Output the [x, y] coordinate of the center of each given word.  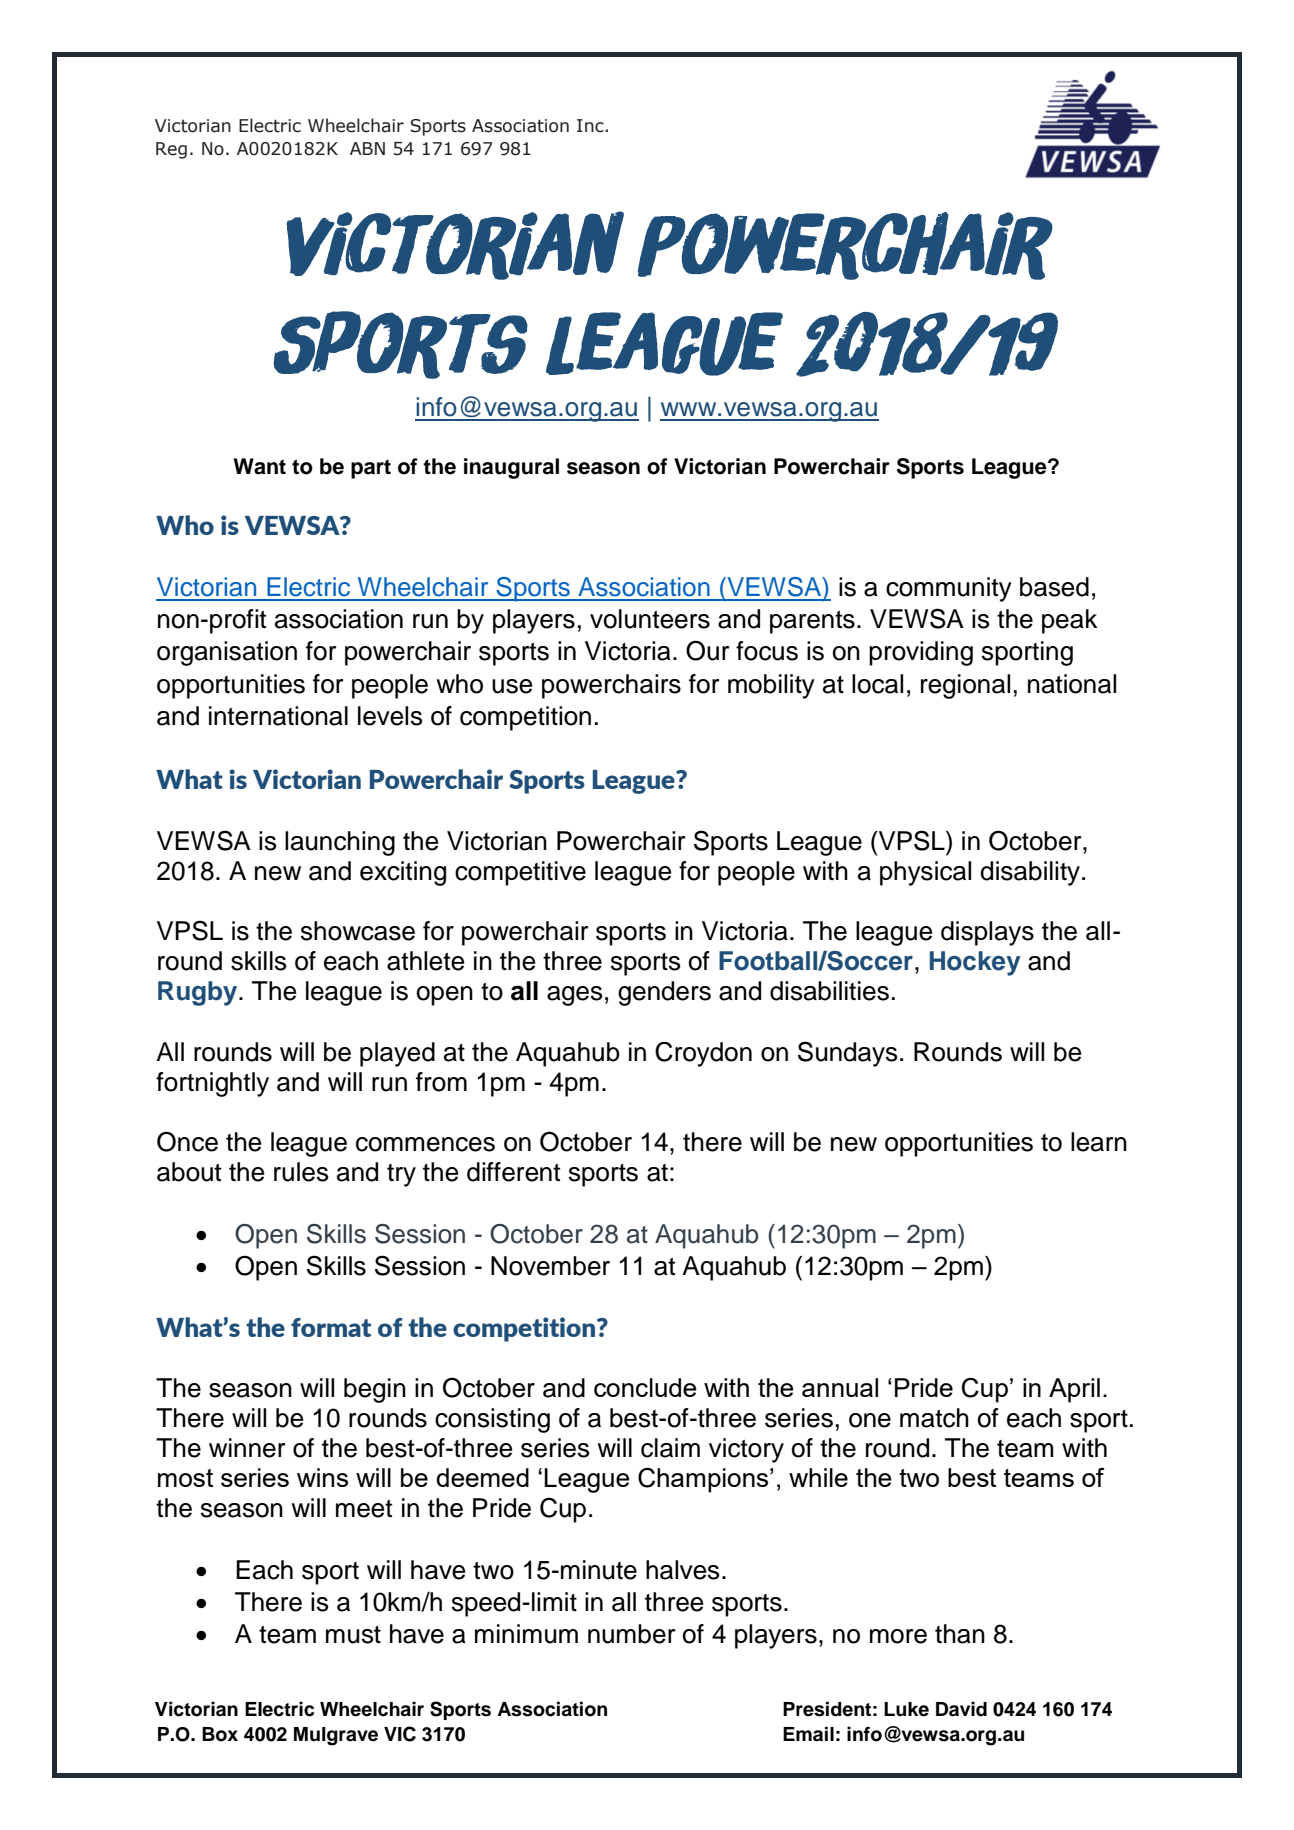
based [1054, 587]
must [353, 1635]
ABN [367, 148]
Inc [591, 126]
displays [987, 933]
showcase [358, 931]
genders [664, 993]
